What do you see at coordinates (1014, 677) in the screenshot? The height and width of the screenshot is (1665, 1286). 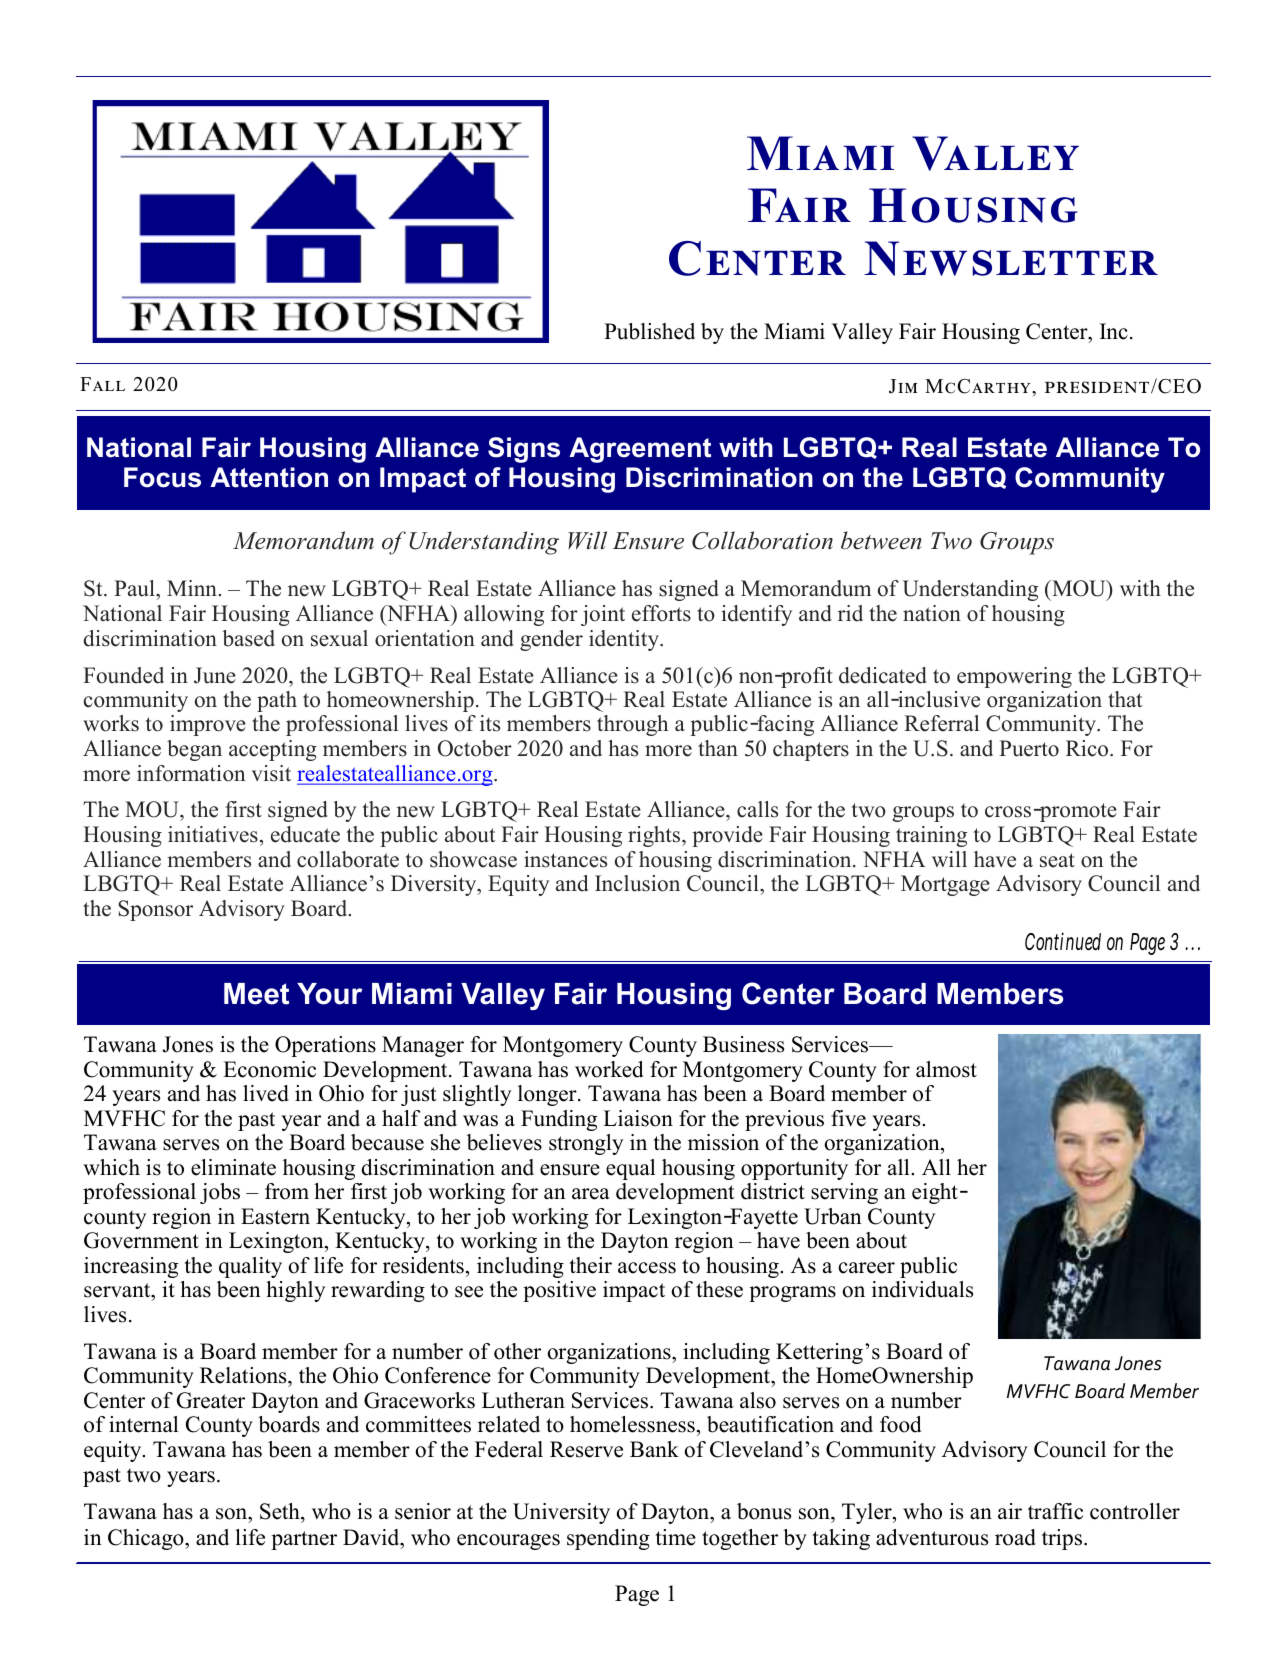 I see `empowering` at bounding box center [1014, 677].
